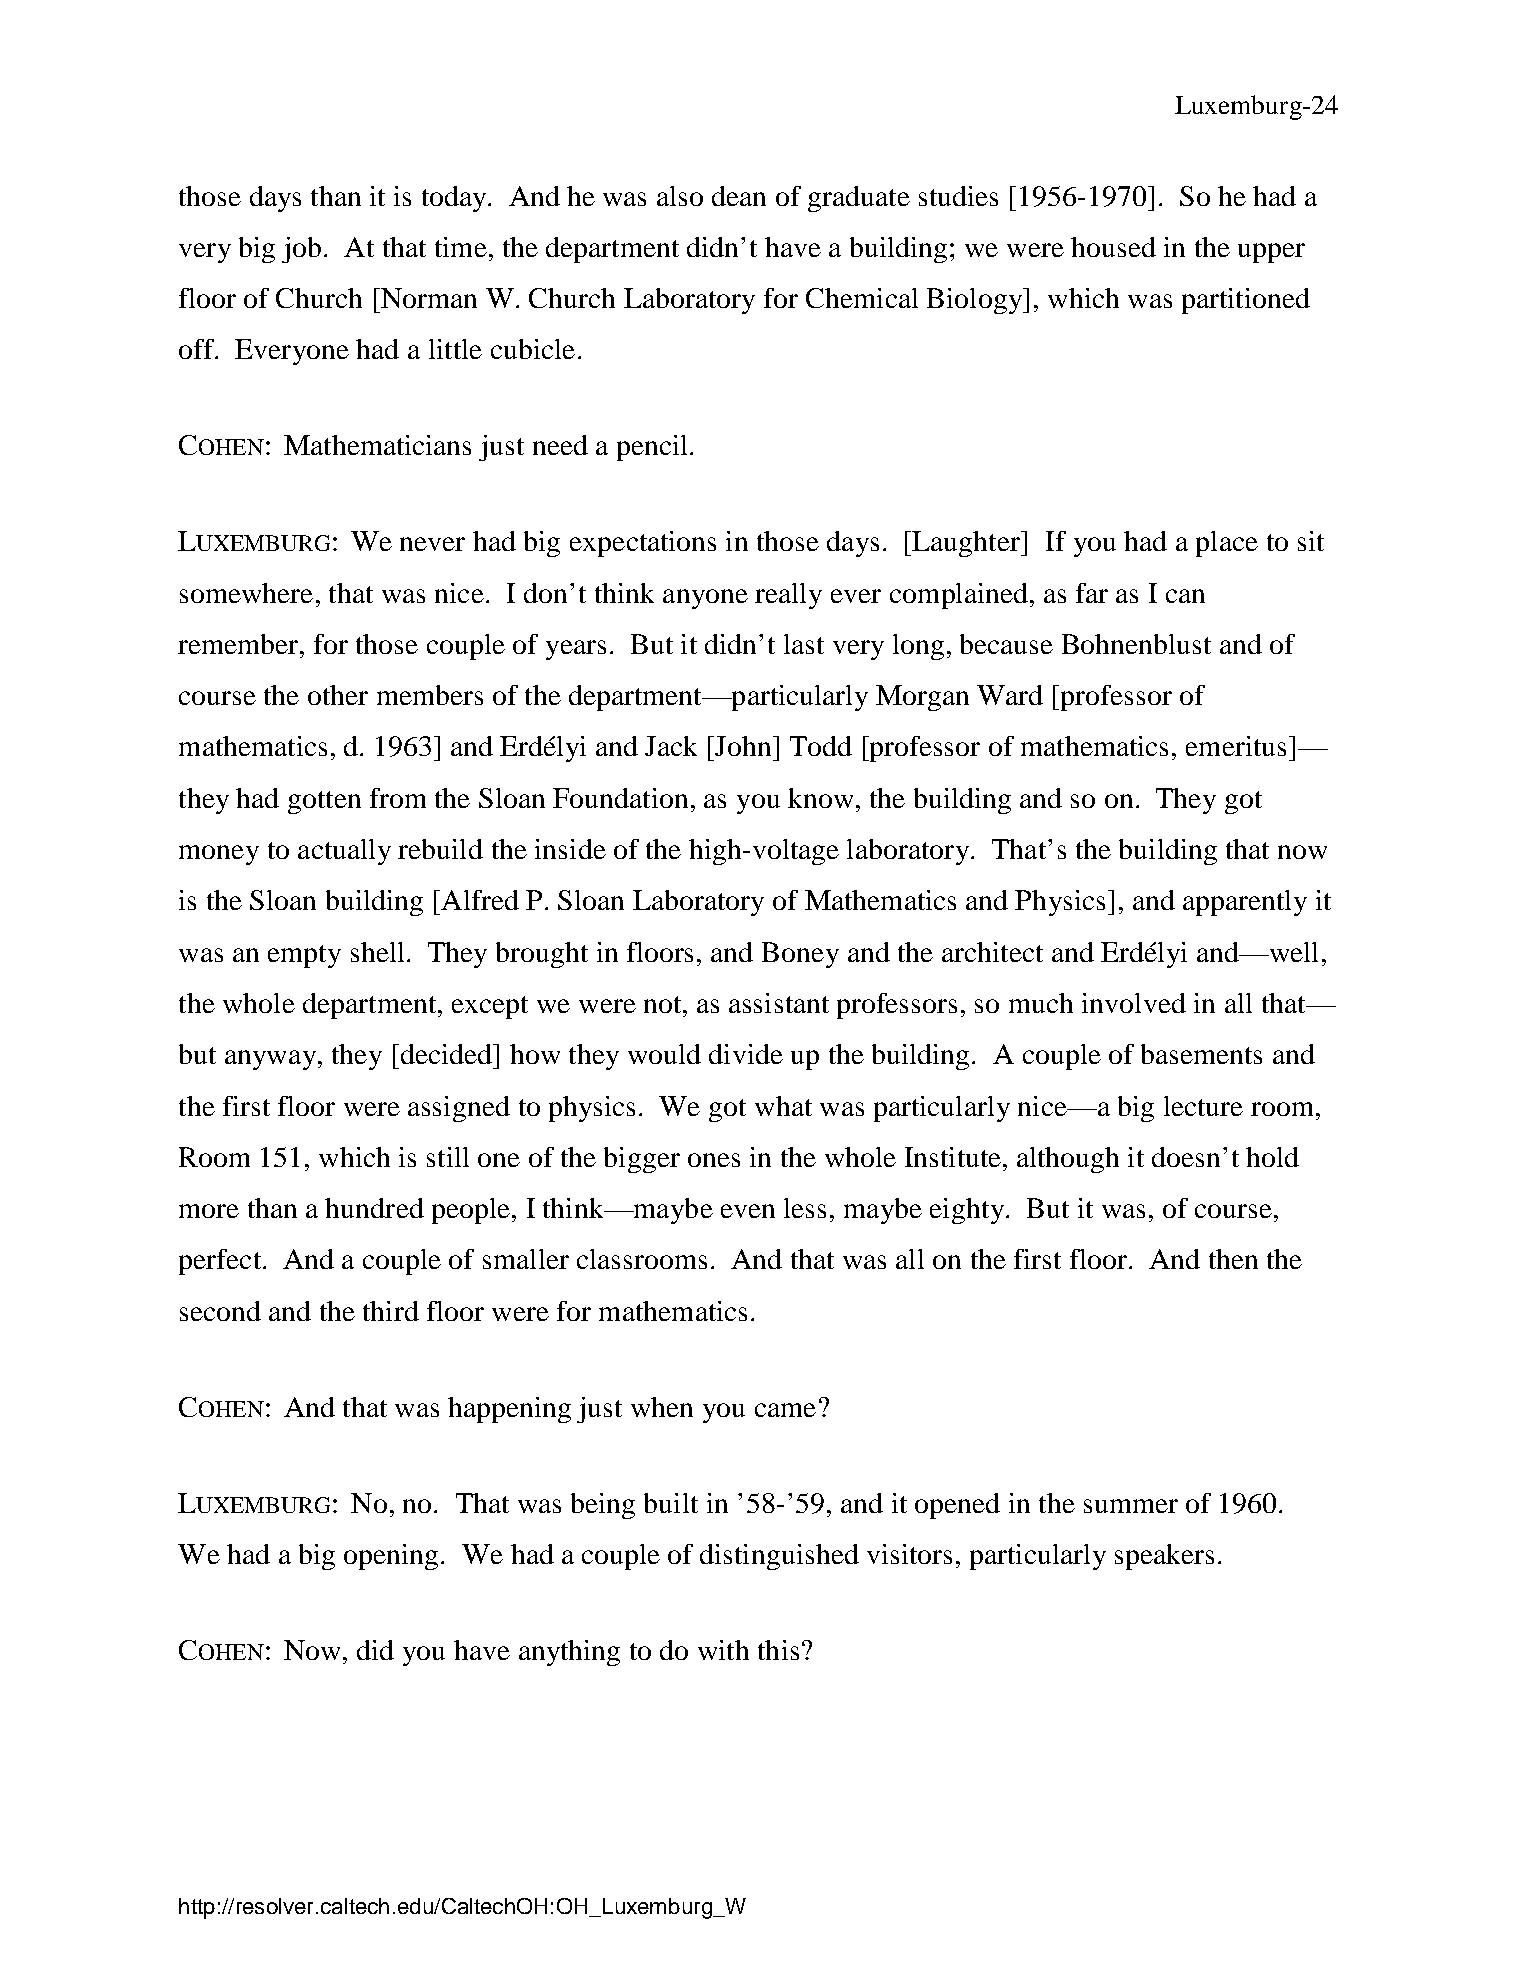  Describe the element at coordinates (1245, 903) in the screenshot. I see `apparently` at that location.
